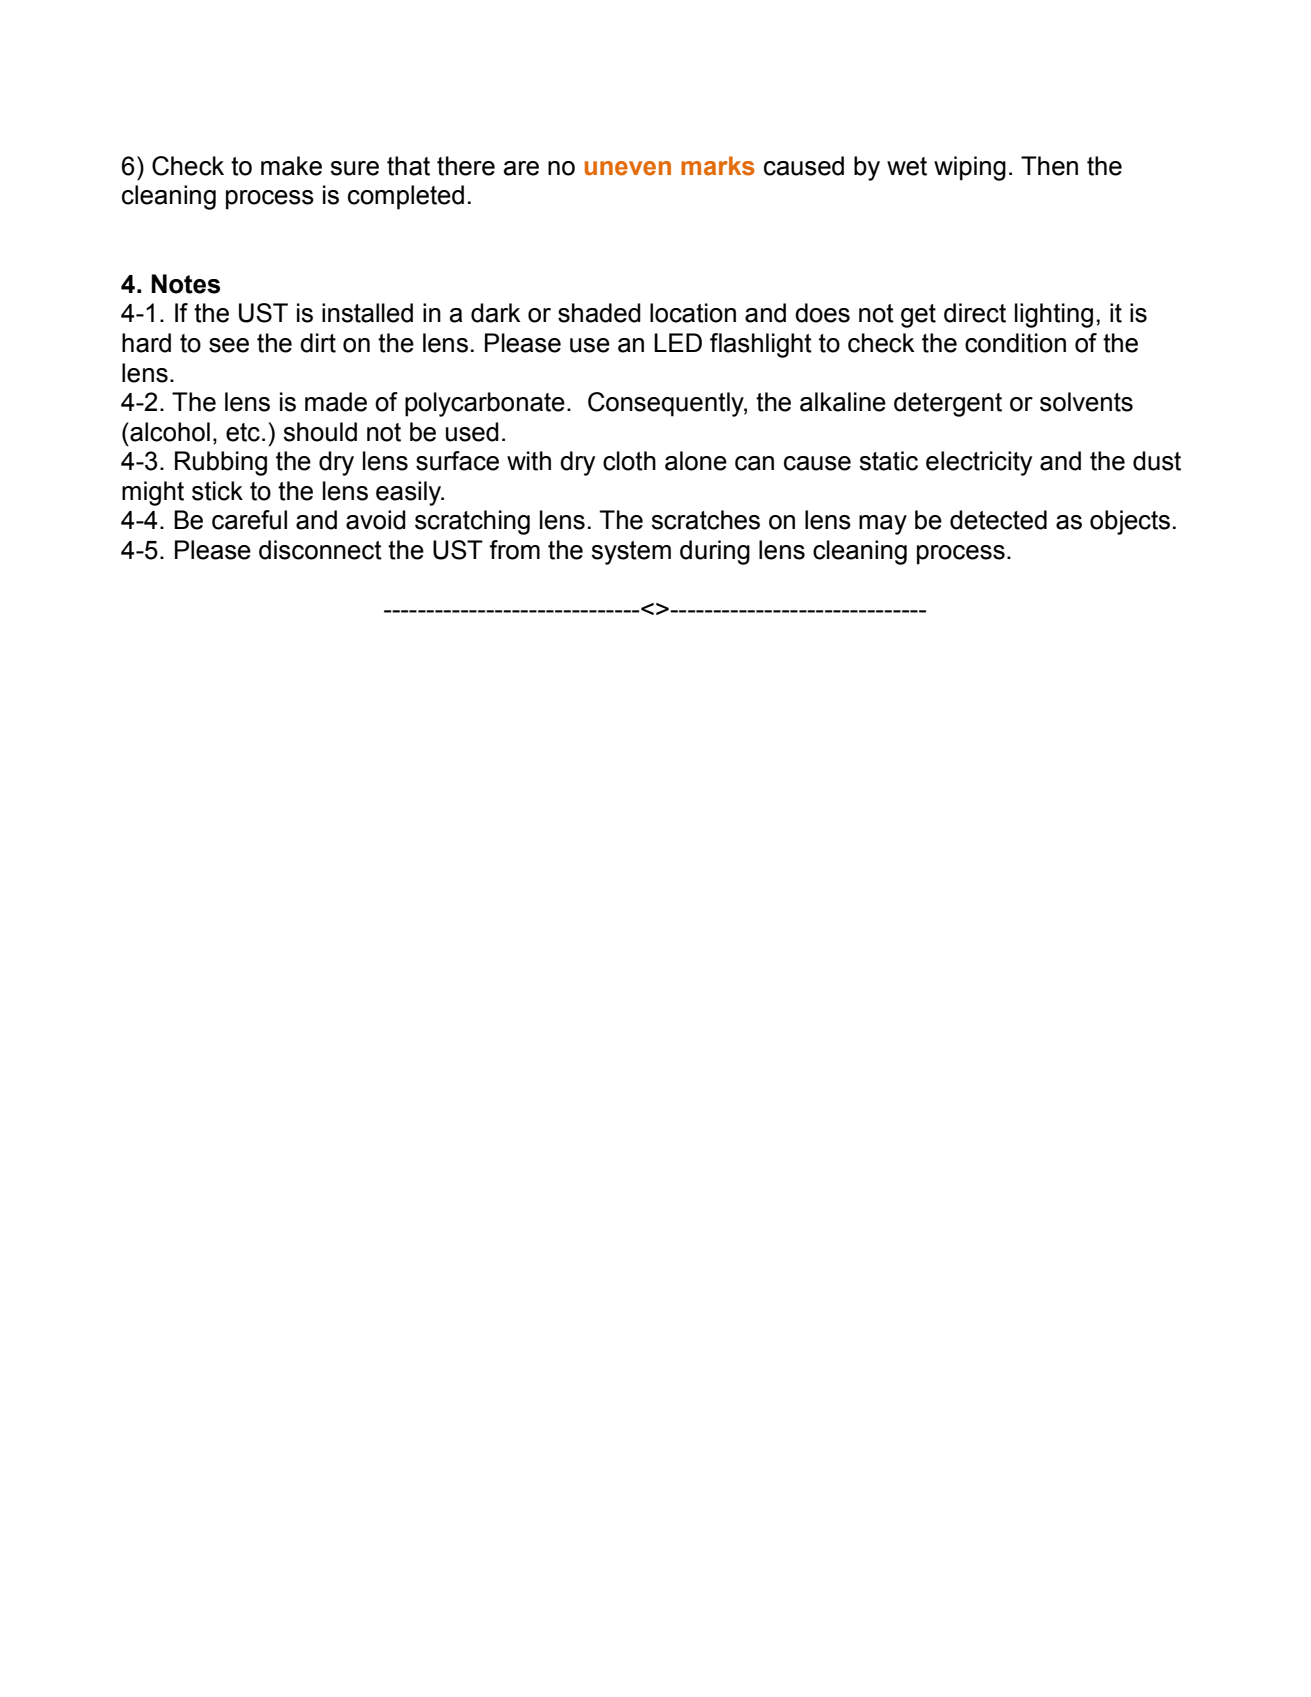 This document has width=1311, height=1697. What do you see at coordinates (693, 313) in the document?
I see `location` at bounding box center [693, 313].
